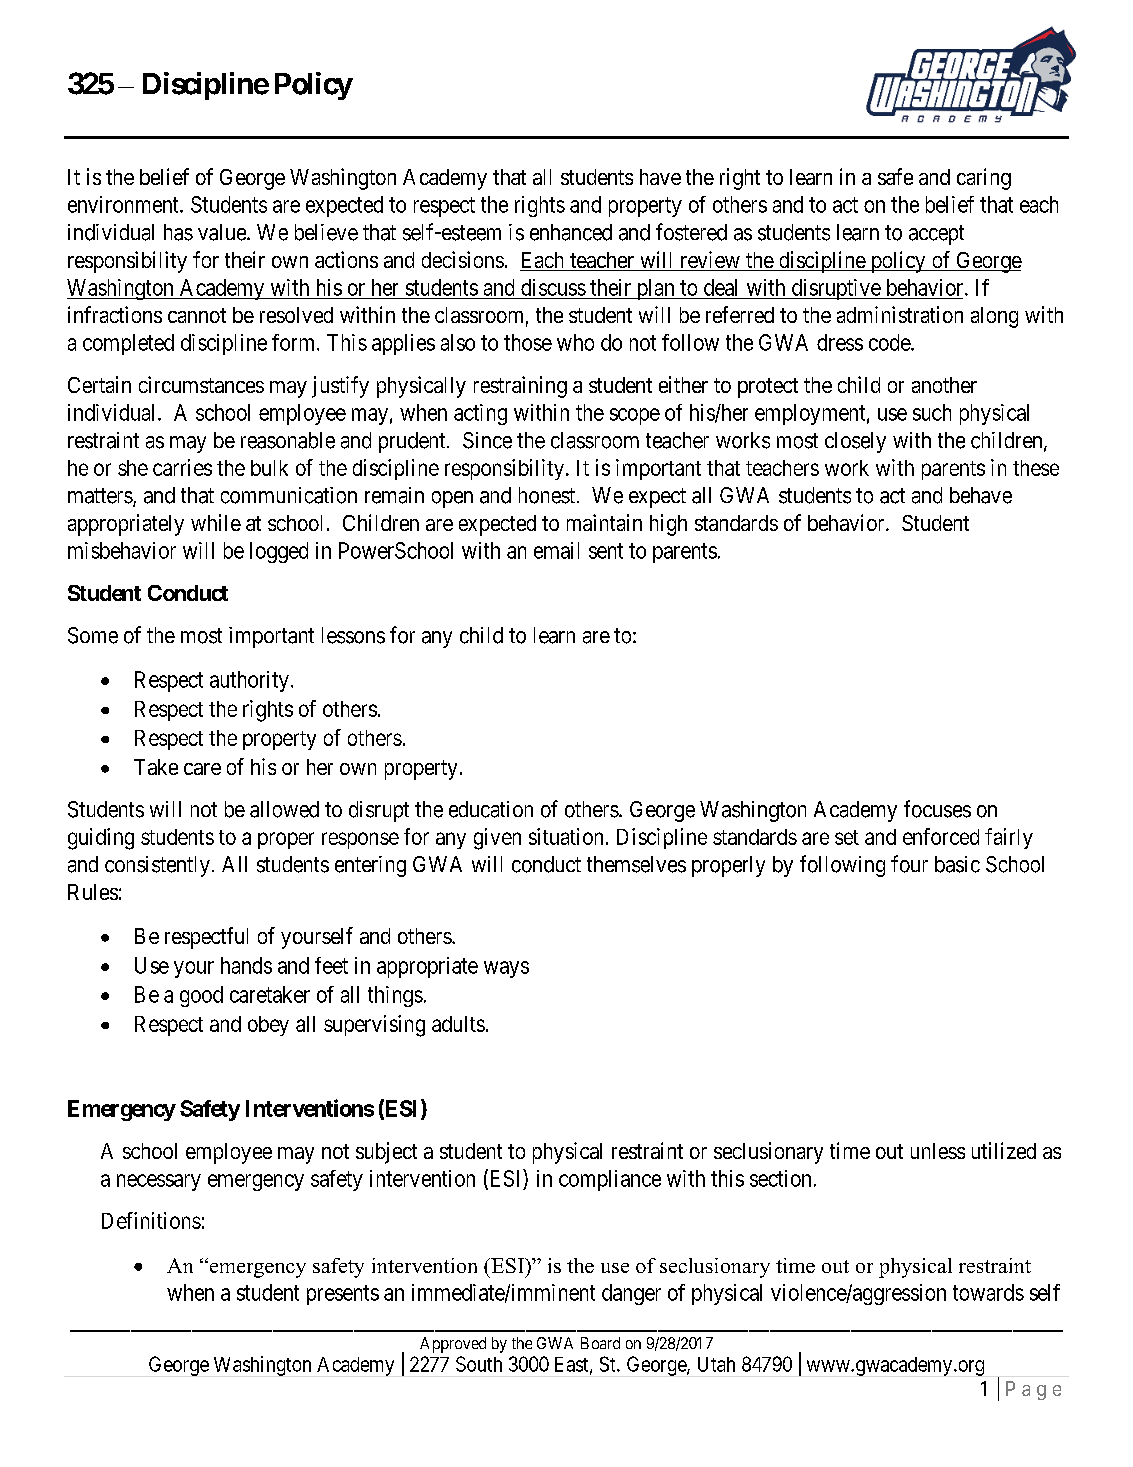  I want to click on focuses, so click(937, 809).
